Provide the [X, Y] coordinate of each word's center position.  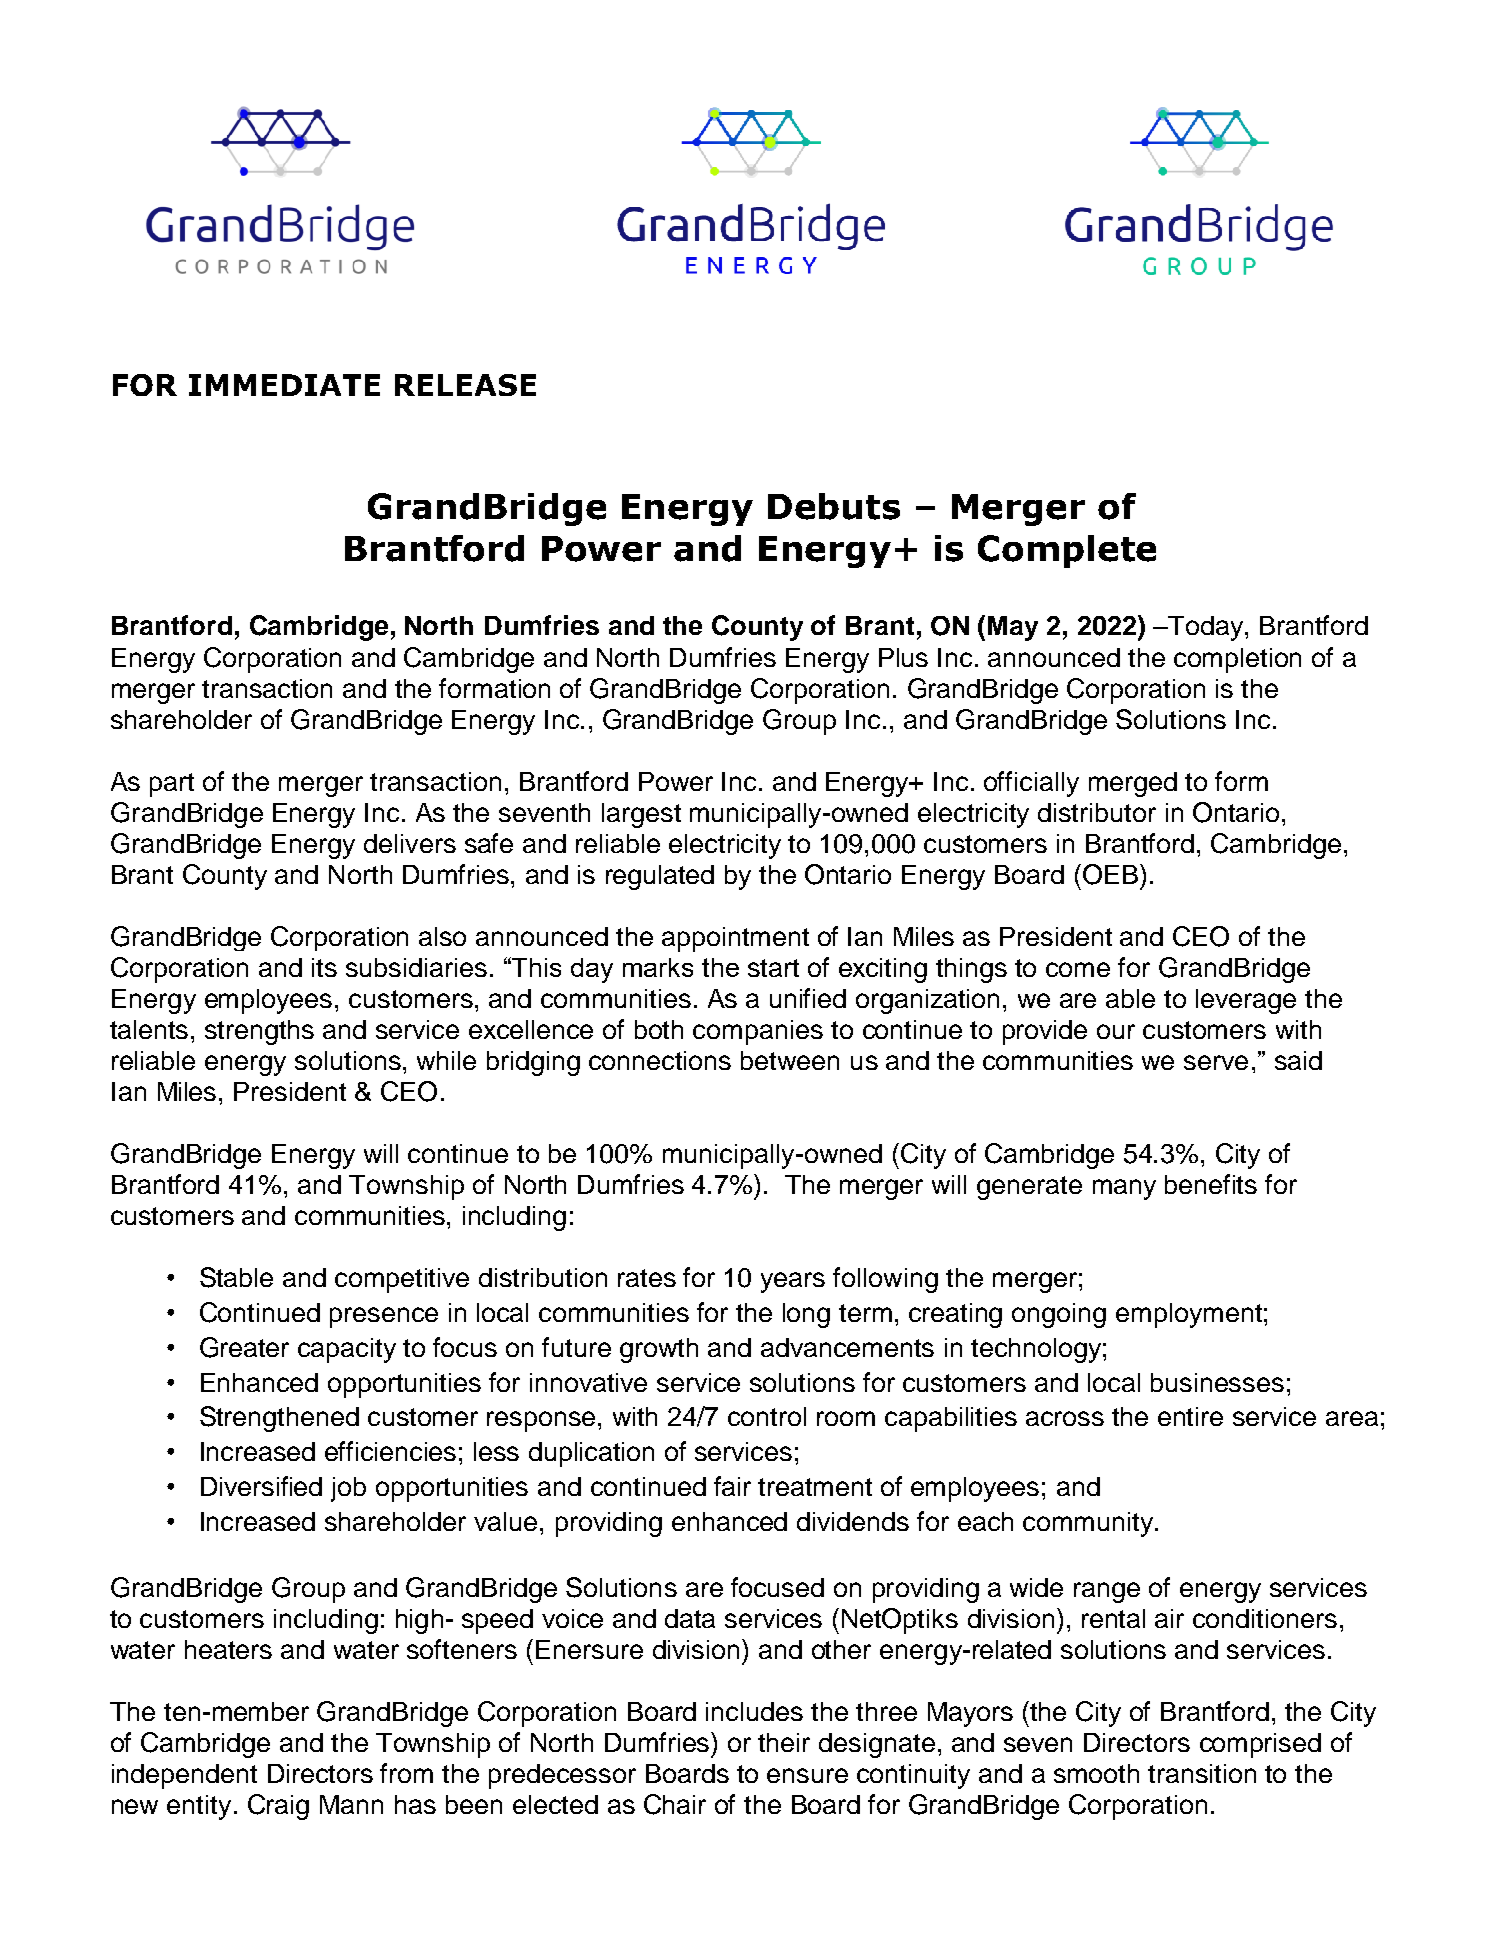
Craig [278, 1807]
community [1089, 1524]
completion [1237, 660]
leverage [1246, 1001]
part [172, 785]
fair [732, 1486]
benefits [1211, 1184]
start [773, 968]
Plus [903, 657]
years [793, 1282]
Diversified [261, 1486]
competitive [402, 1280]
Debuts [834, 506]
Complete [1067, 551]
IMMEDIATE [284, 385]
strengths [259, 1032]
